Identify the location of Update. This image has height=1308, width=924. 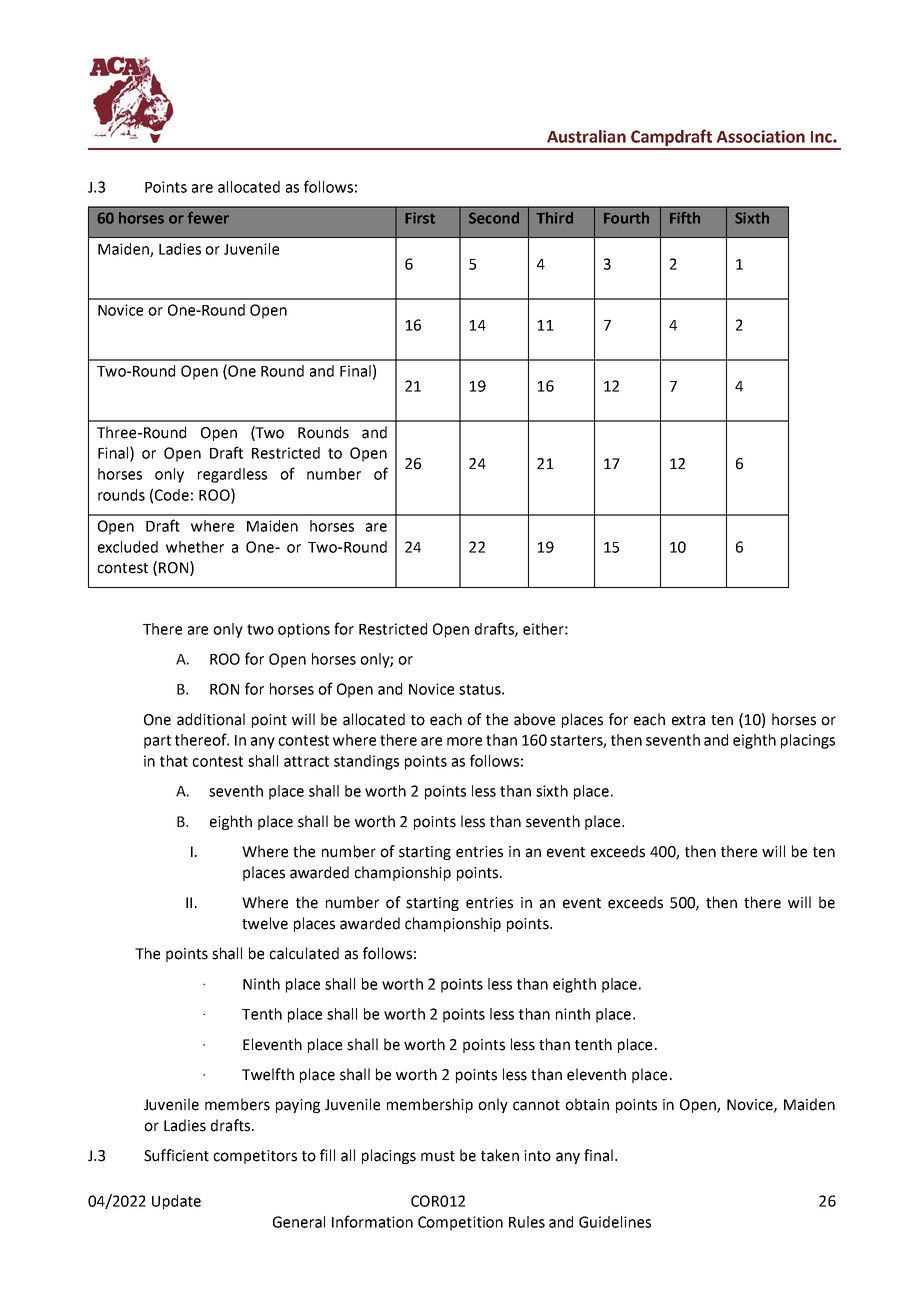
(176, 1202).
